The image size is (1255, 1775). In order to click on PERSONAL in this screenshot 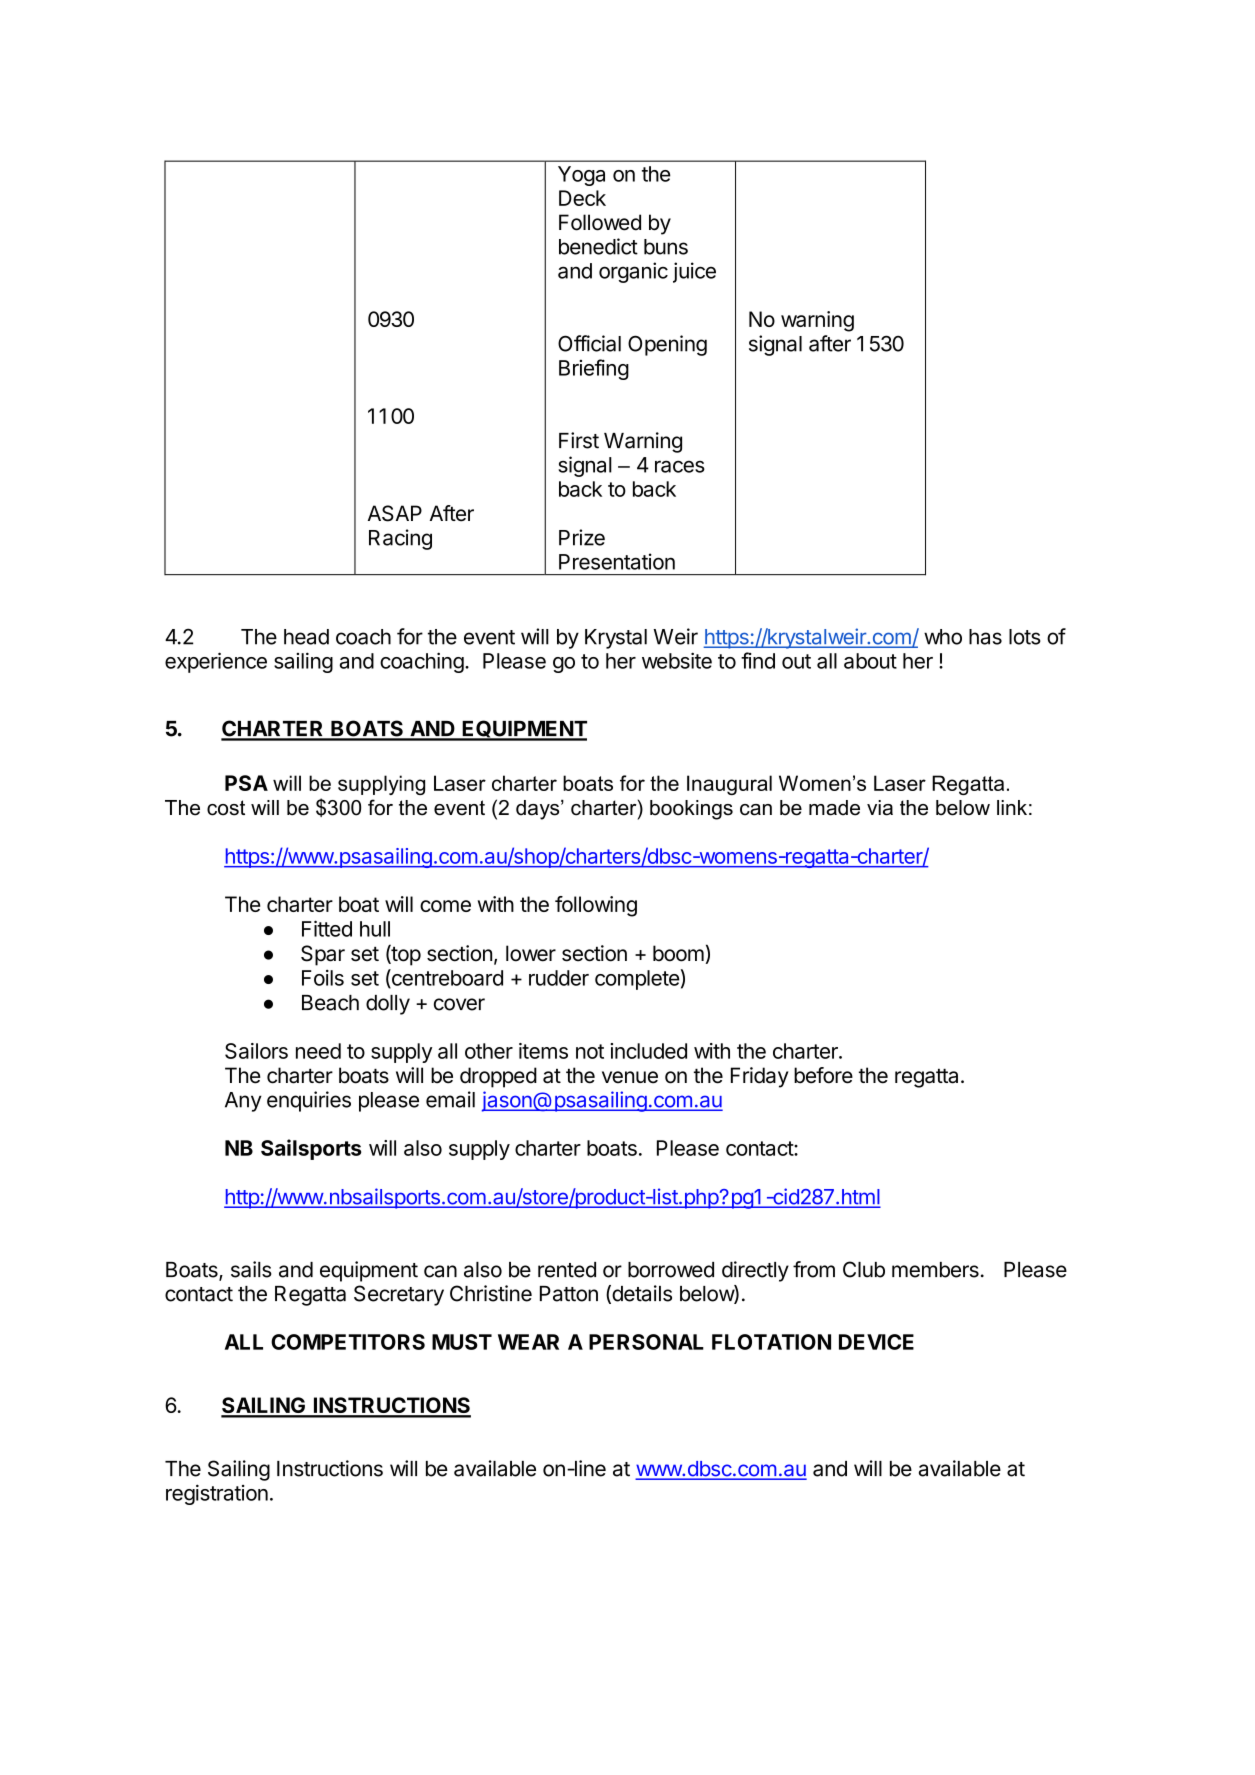, I will do `click(646, 1342)`.
